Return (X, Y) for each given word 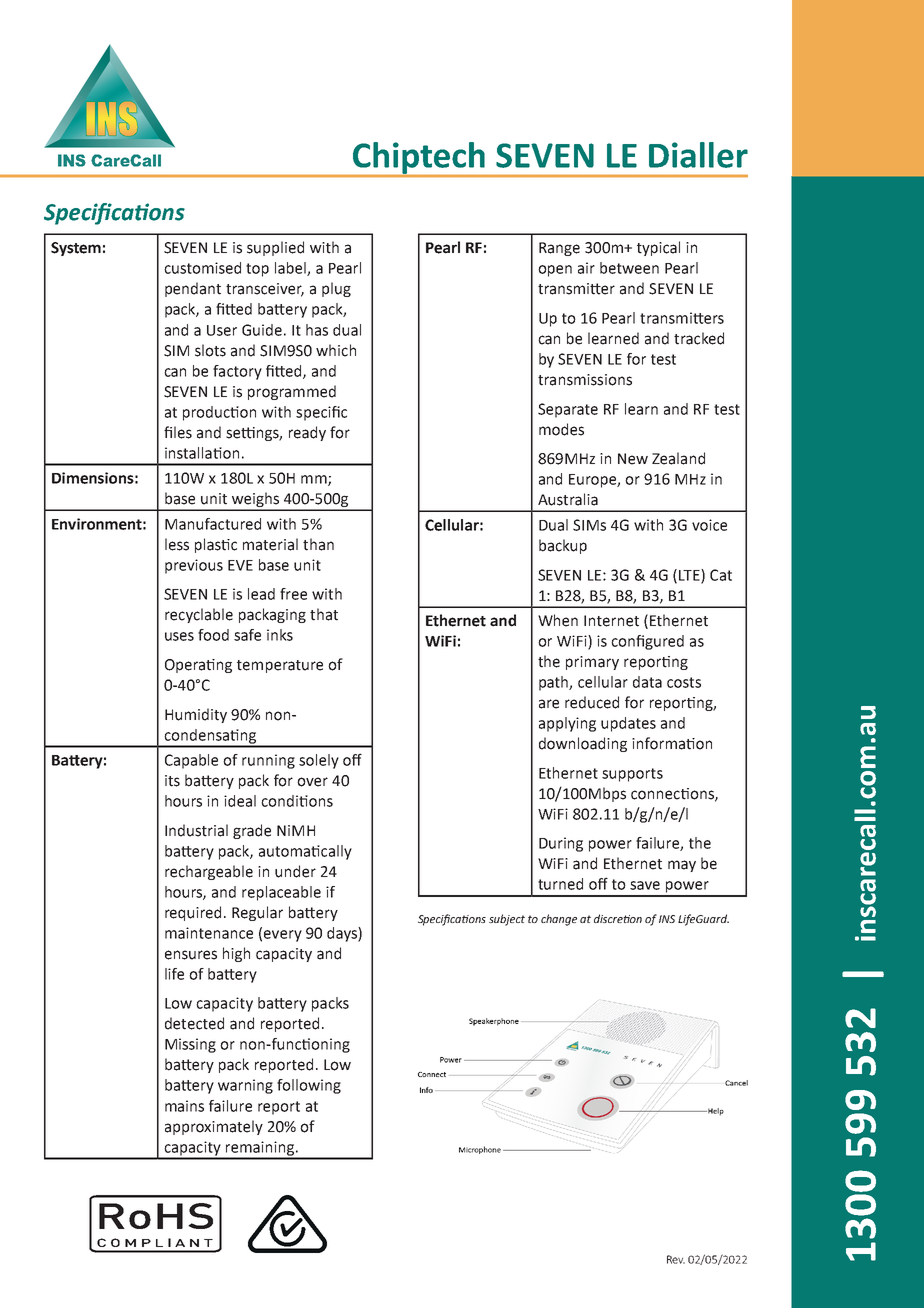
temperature (280, 666)
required (193, 913)
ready (307, 433)
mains (184, 1106)
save (645, 885)
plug (336, 289)
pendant (193, 289)
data (647, 682)
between (629, 268)
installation (202, 453)
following (309, 1086)
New (633, 459)
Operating (198, 666)
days (343, 934)
